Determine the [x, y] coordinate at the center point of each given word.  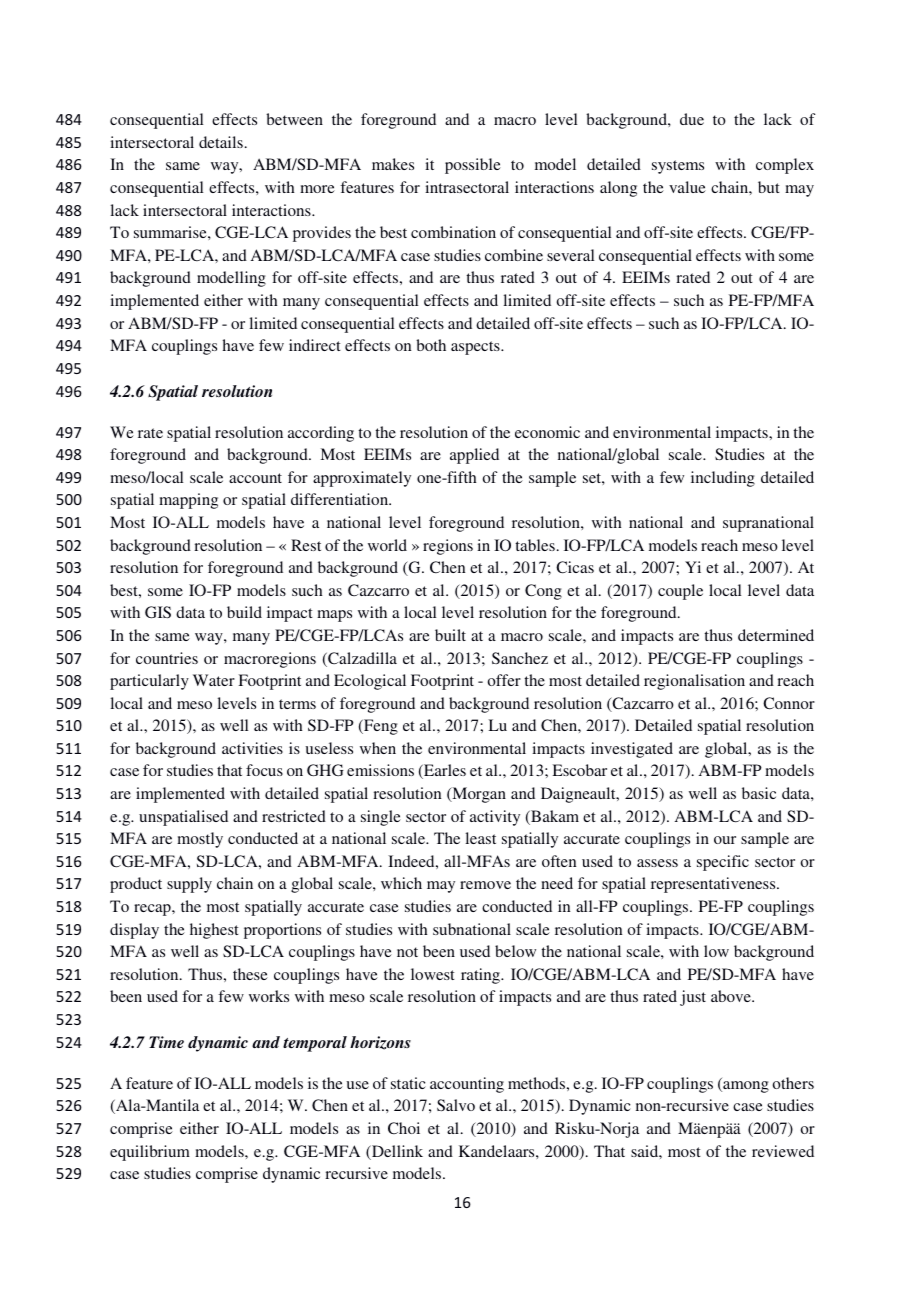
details [221, 142]
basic [759, 793]
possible [473, 166]
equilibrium [150, 1153]
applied [474, 456]
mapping [188, 501]
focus [264, 770]
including [723, 479]
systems [678, 167]
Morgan [478, 795]
